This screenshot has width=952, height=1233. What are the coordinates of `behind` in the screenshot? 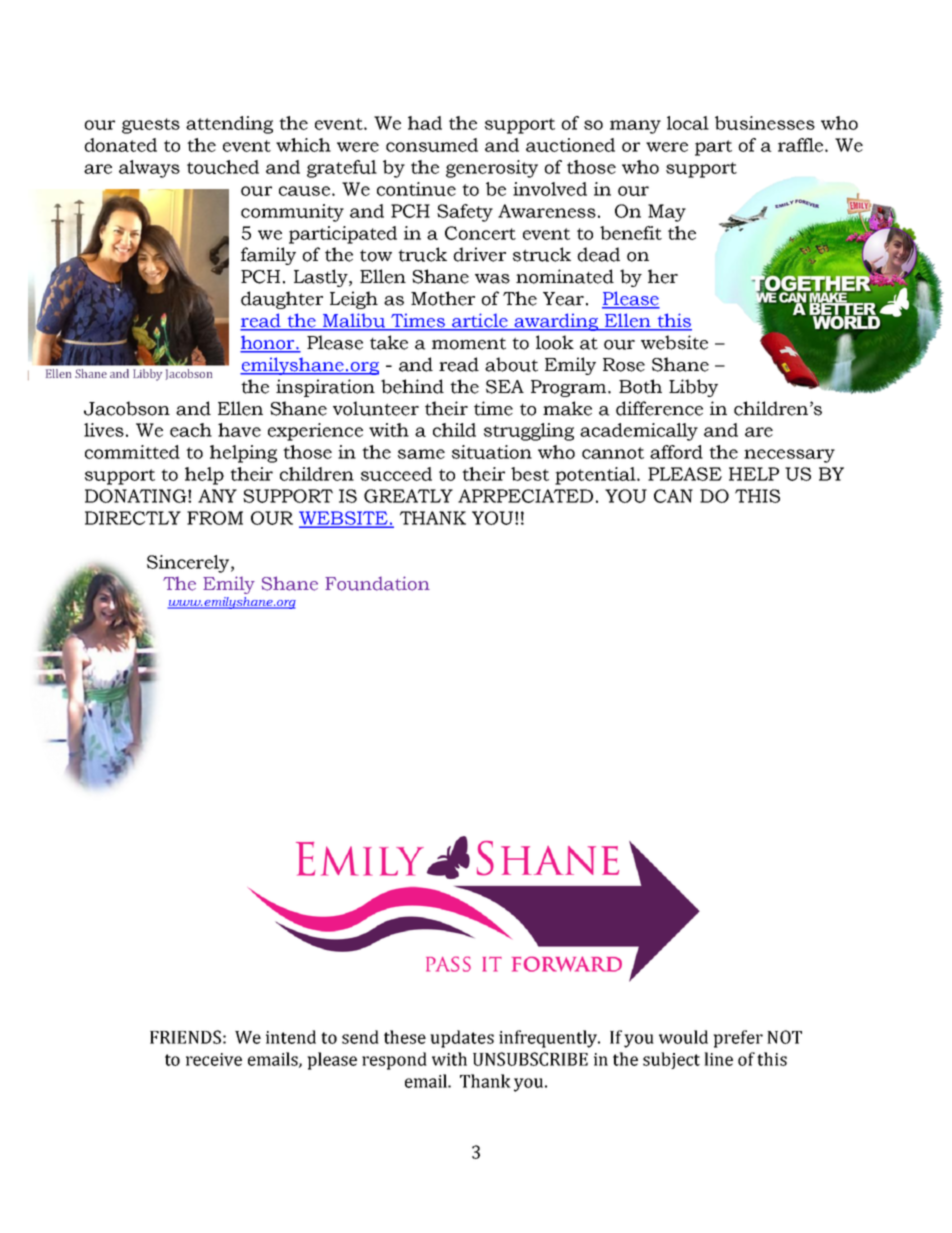 It's located at (412, 386).
